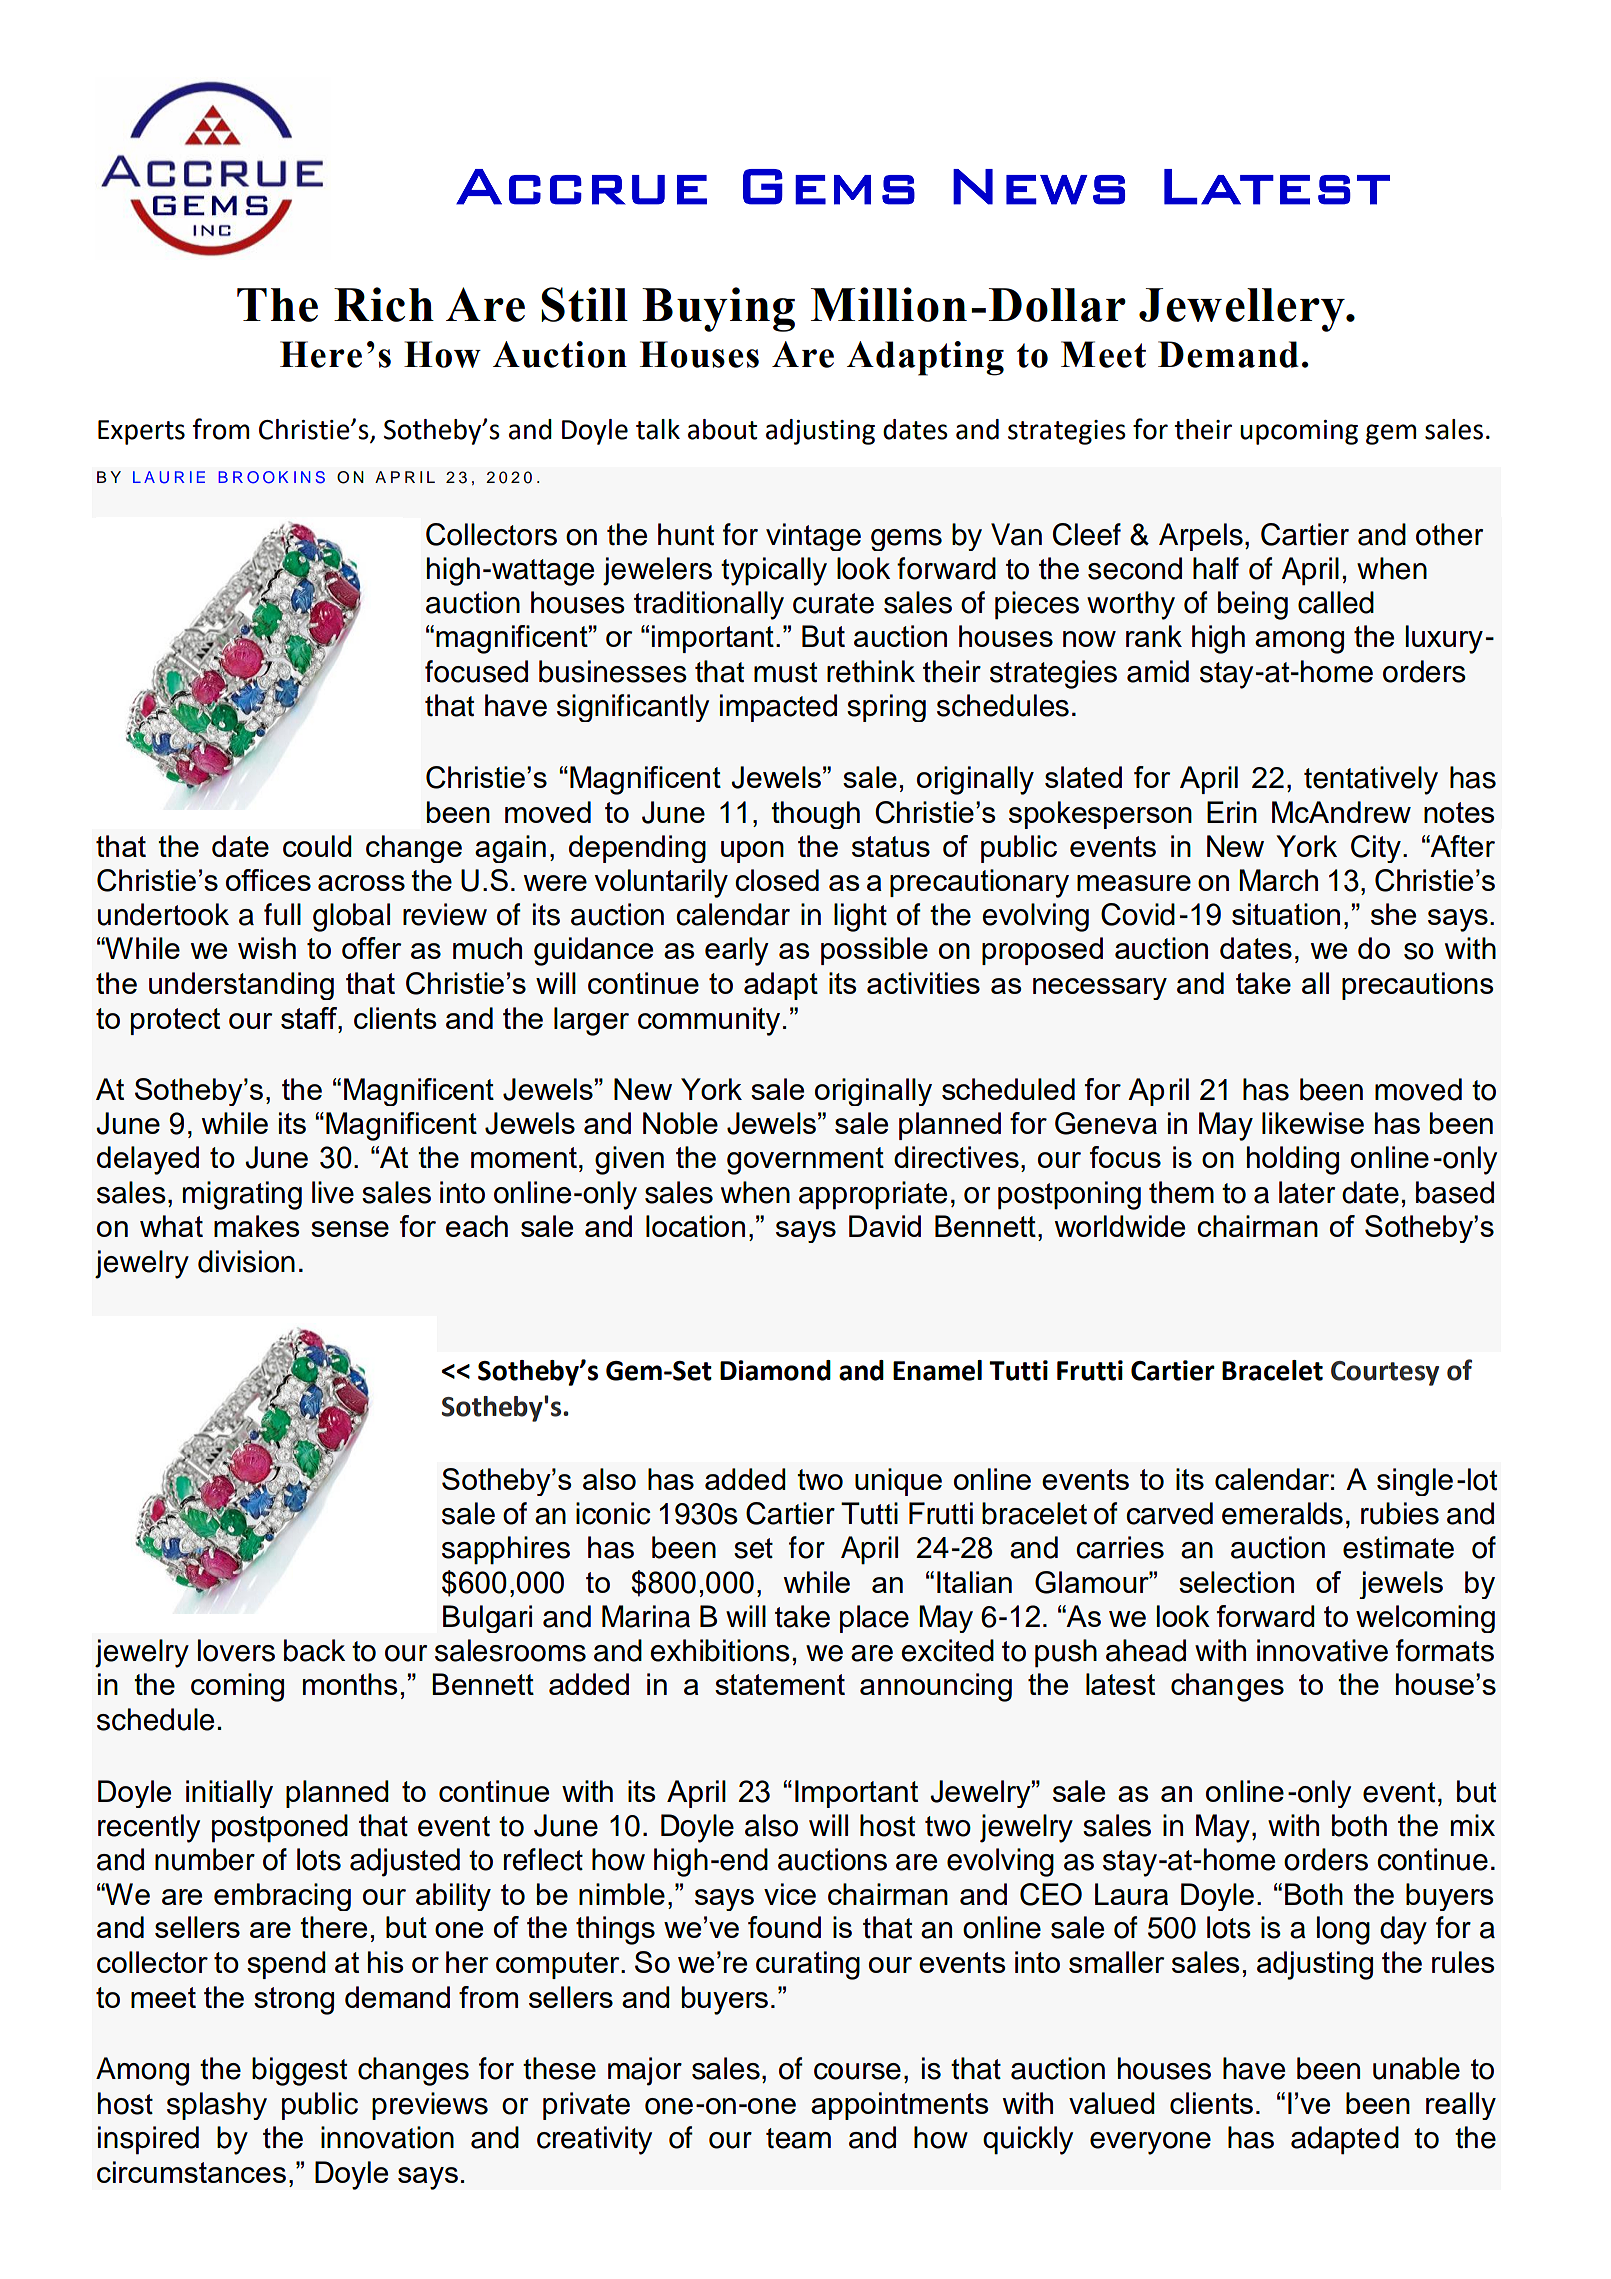 This document has width=1611, height=2279. I want to click on biggest, so click(299, 2071).
